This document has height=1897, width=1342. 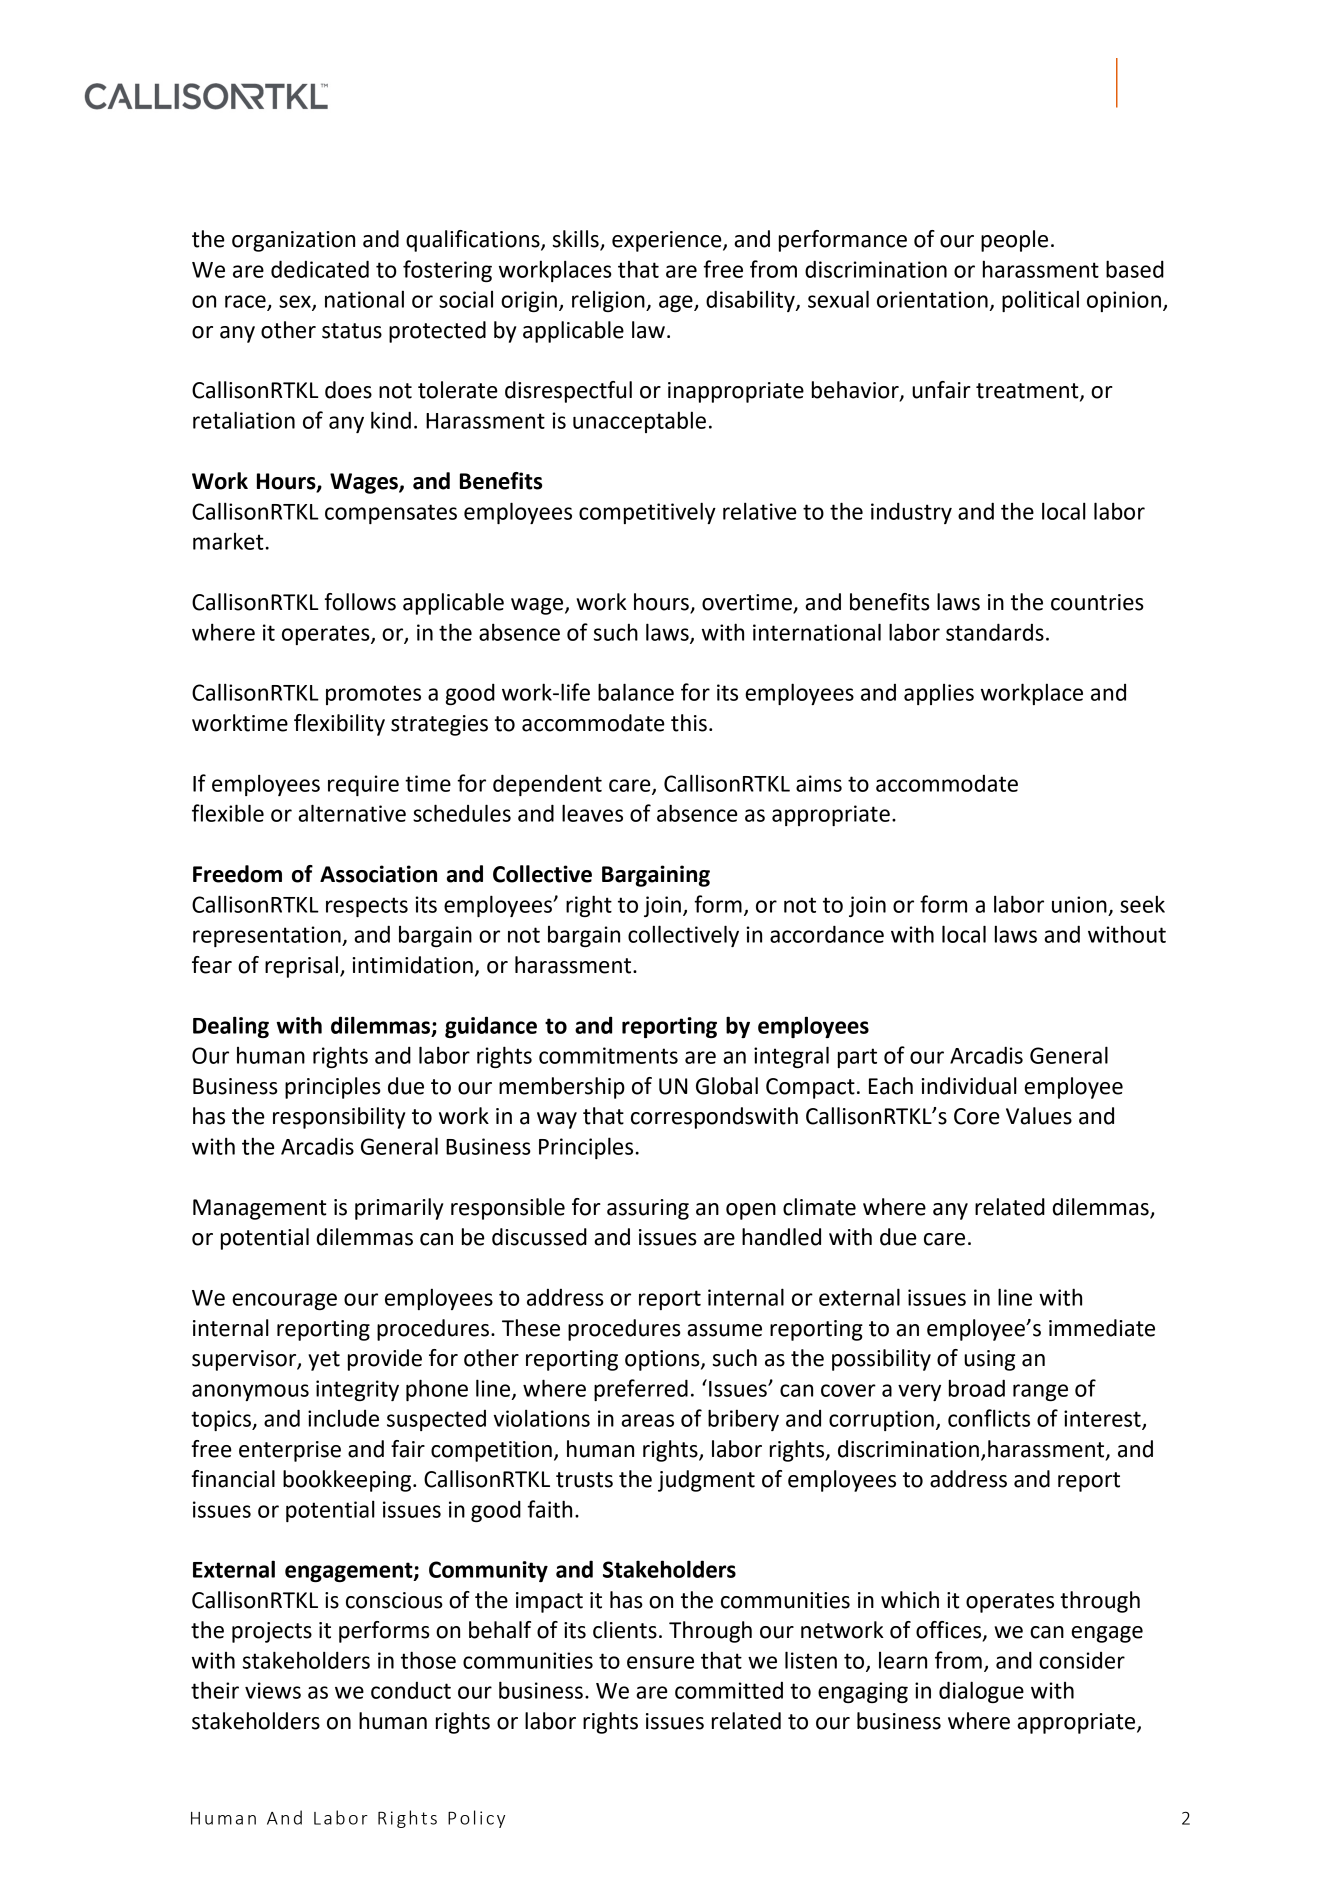 What do you see at coordinates (1040, 301) in the document?
I see `political` at bounding box center [1040, 301].
